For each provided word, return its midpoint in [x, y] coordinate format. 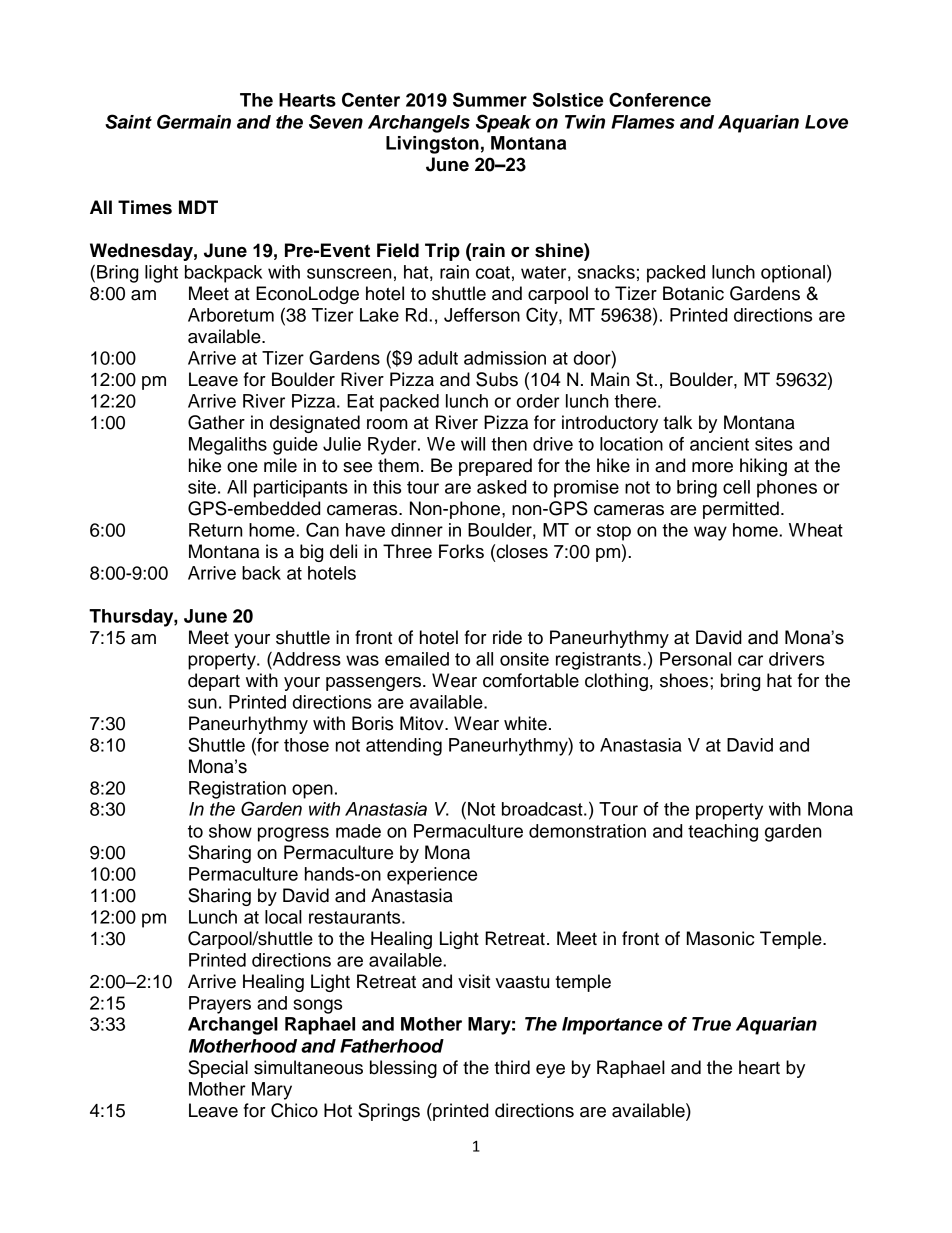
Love [826, 122]
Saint [128, 121]
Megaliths [228, 446]
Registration [237, 790]
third [512, 1067]
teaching [723, 833]
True [711, 1024]
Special [218, 1069]
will [473, 444]
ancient [719, 444]
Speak [503, 123]
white [525, 723]
